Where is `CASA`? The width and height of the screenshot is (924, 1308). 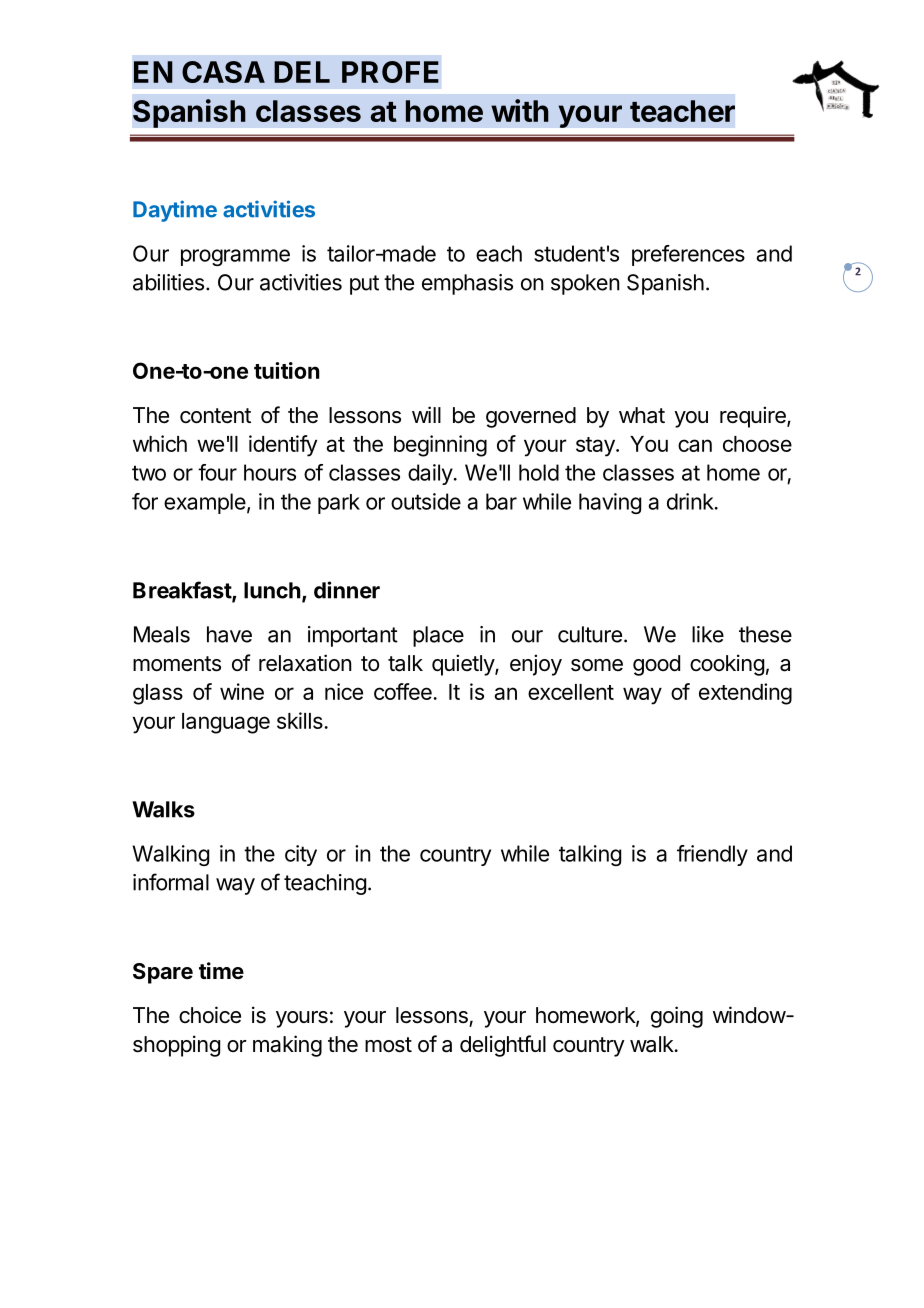
CASA is located at coordinates (223, 72).
